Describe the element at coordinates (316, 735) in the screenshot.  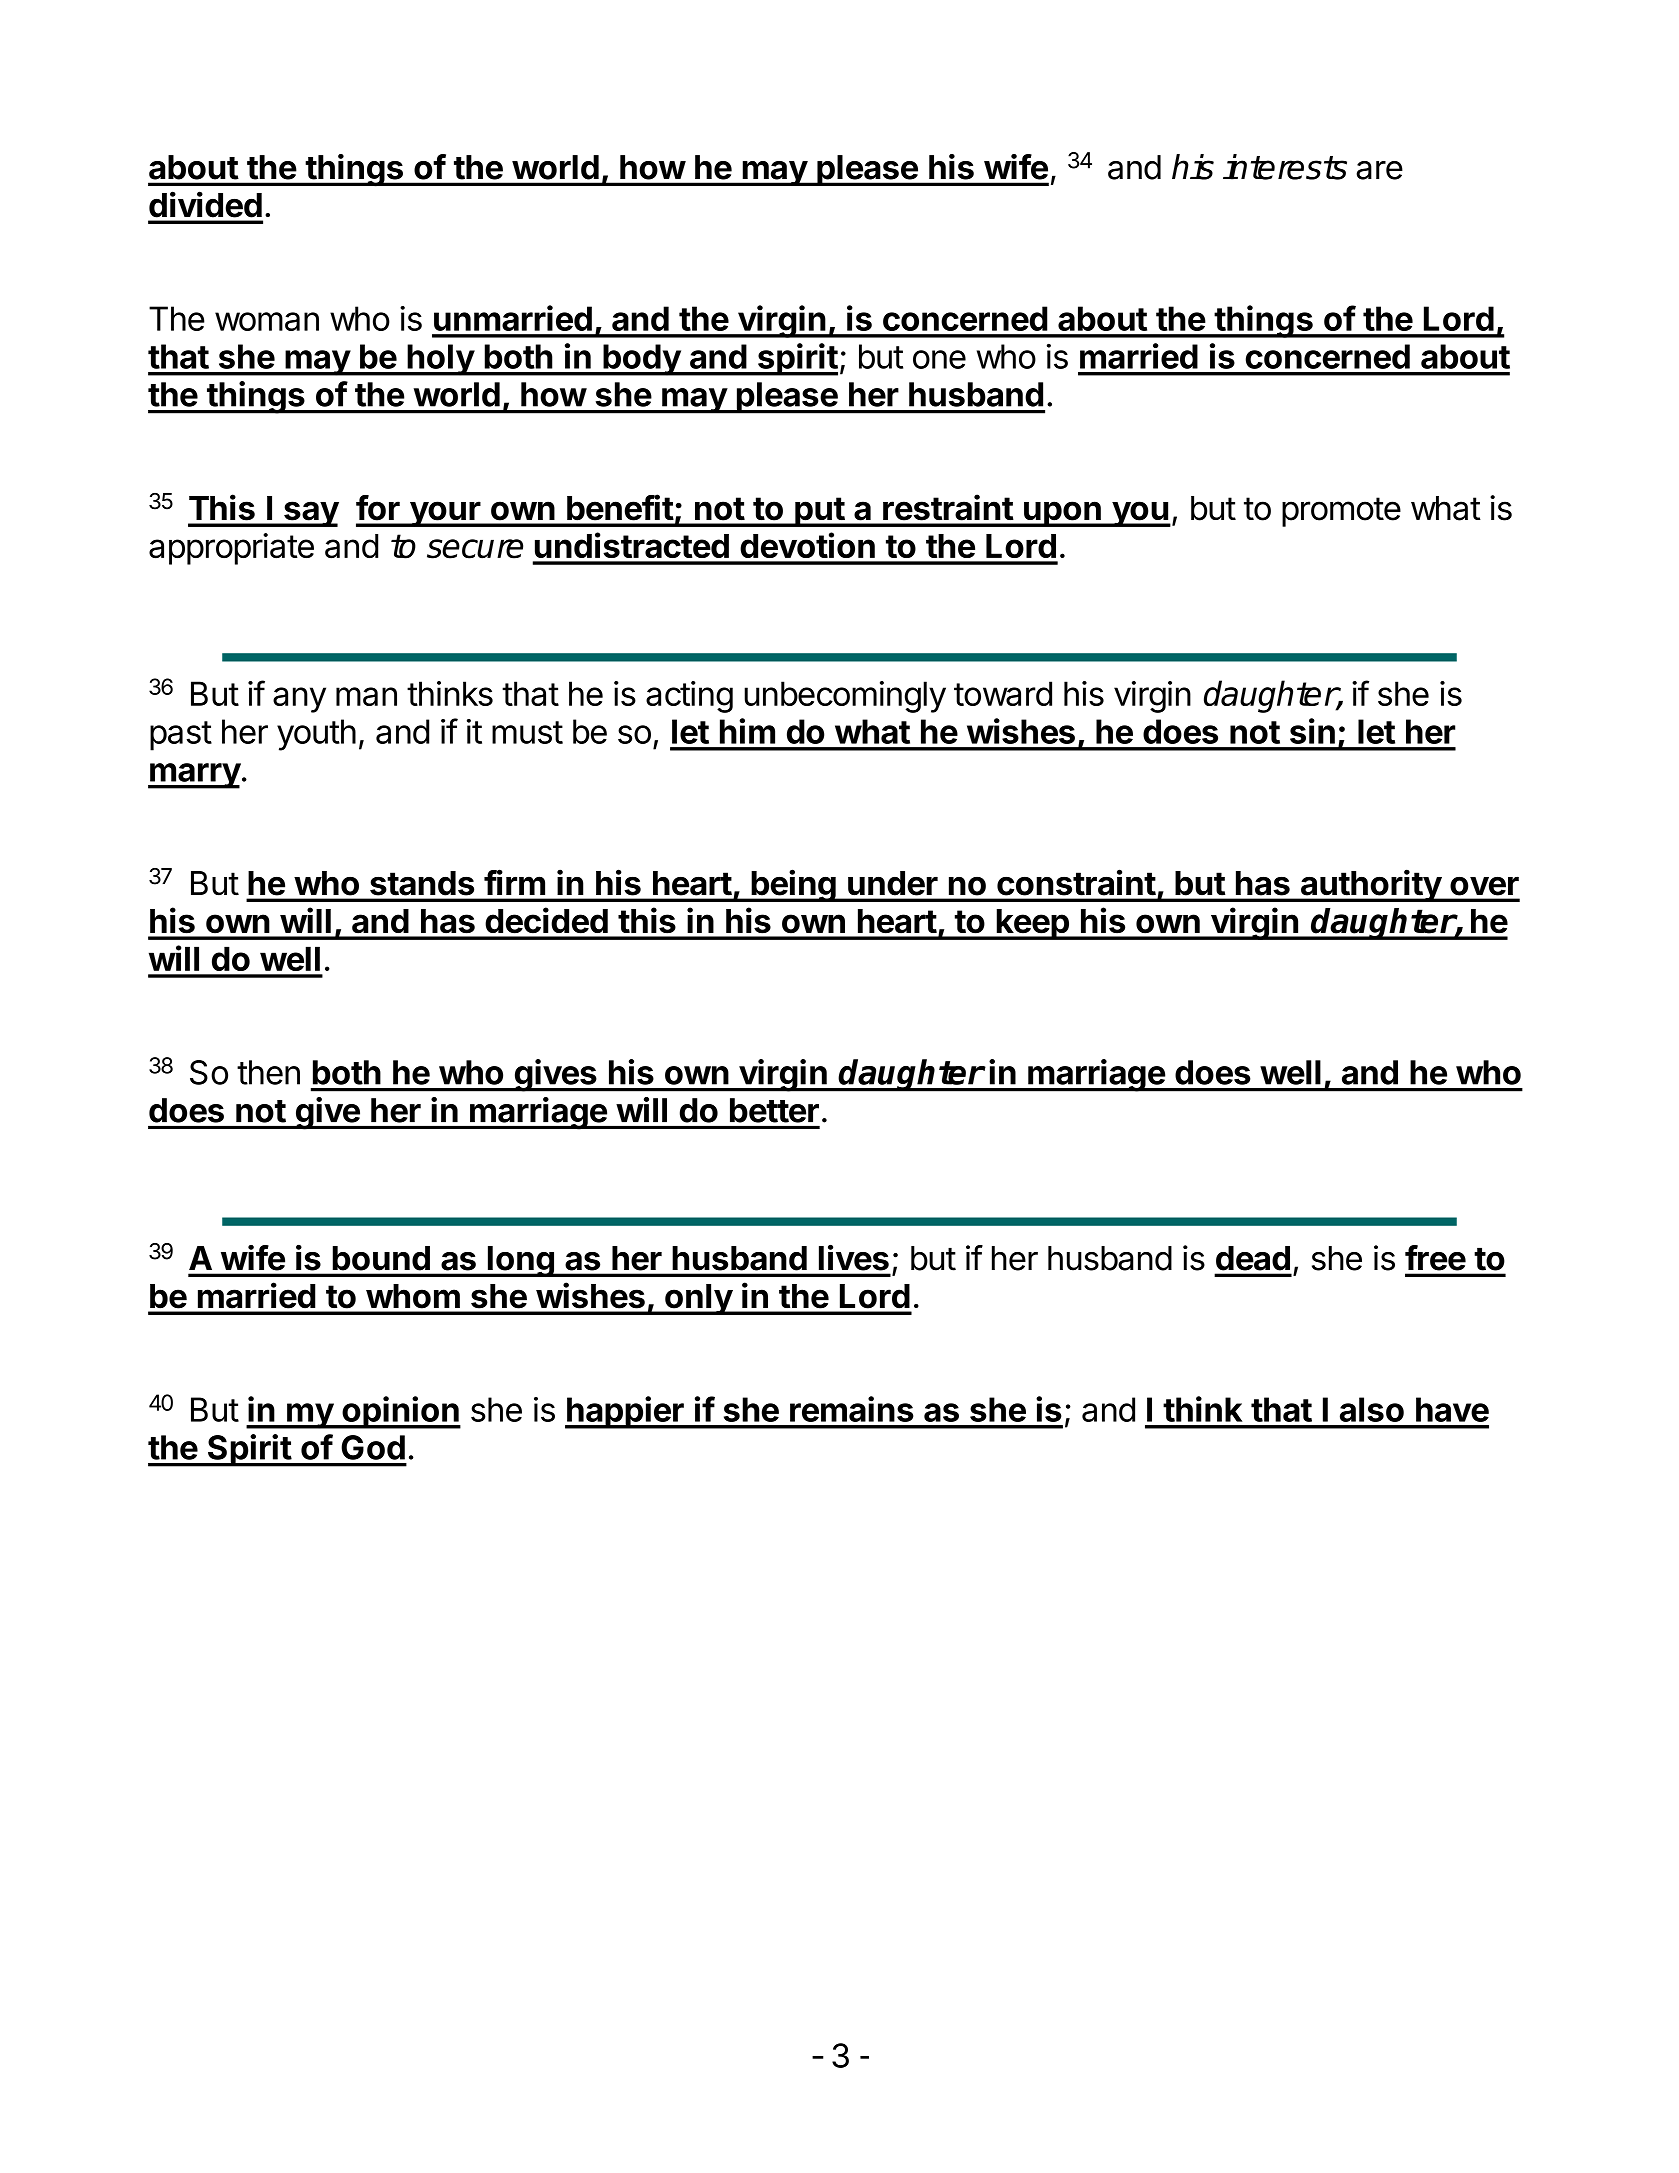
I see `youth` at that location.
